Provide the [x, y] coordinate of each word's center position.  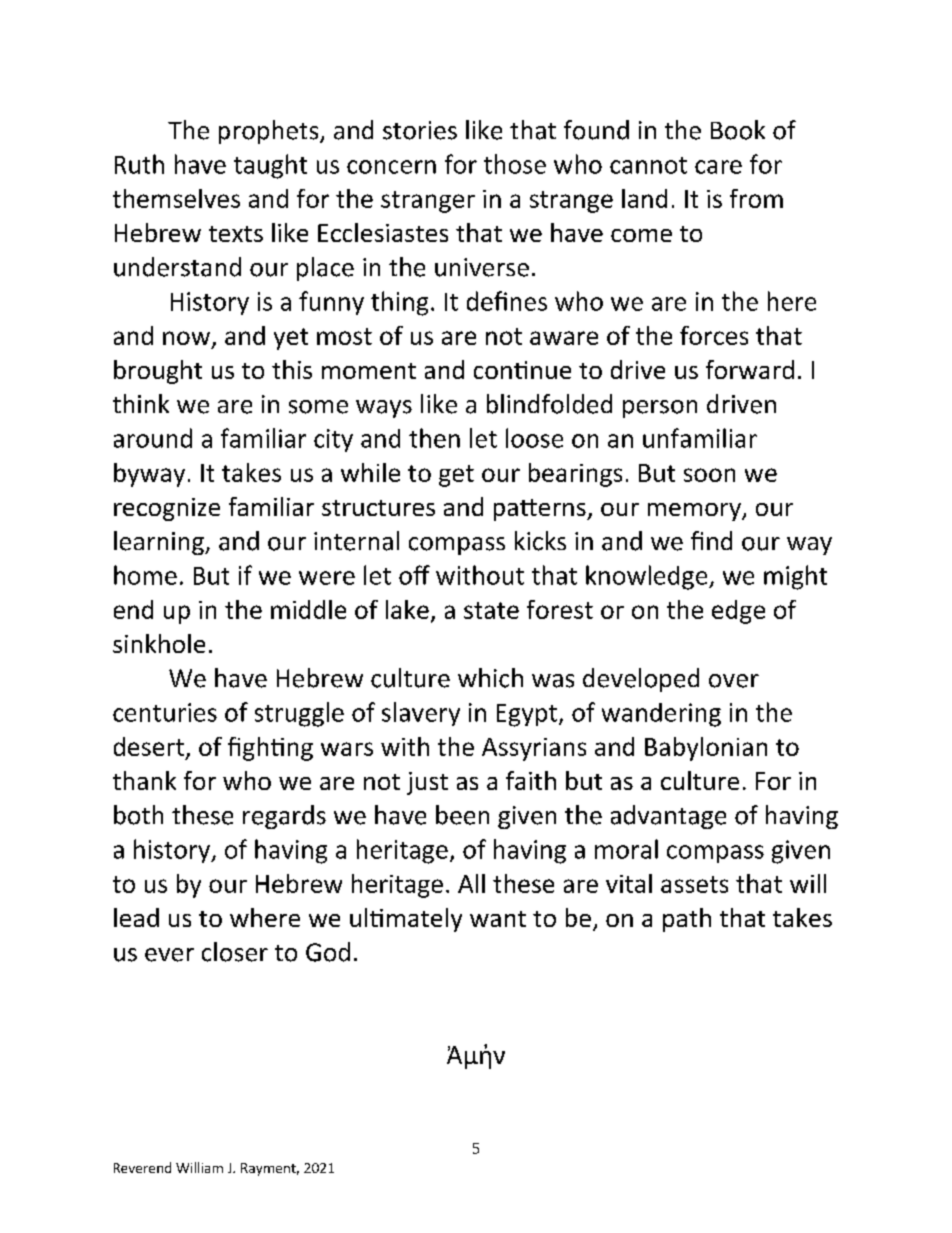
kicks [540, 541]
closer [235, 952]
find [711, 540]
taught [270, 166]
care [718, 167]
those [515, 164]
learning [160, 543]
